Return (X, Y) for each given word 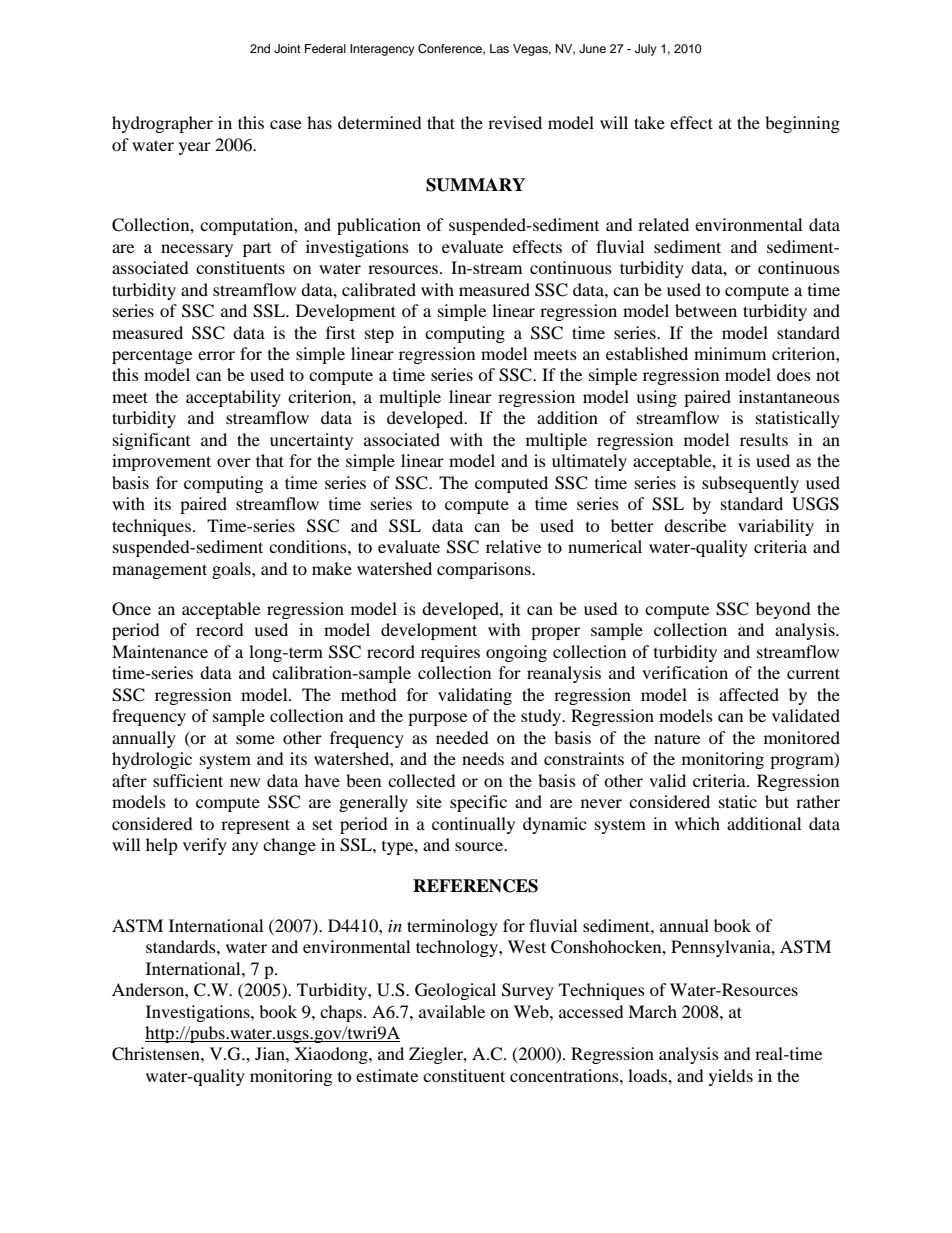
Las (499, 48)
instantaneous (789, 396)
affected (749, 694)
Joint (287, 49)
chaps (342, 1013)
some (255, 739)
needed (462, 737)
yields (731, 1077)
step (379, 335)
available (452, 1011)
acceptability (233, 398)
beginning (802, 124)
